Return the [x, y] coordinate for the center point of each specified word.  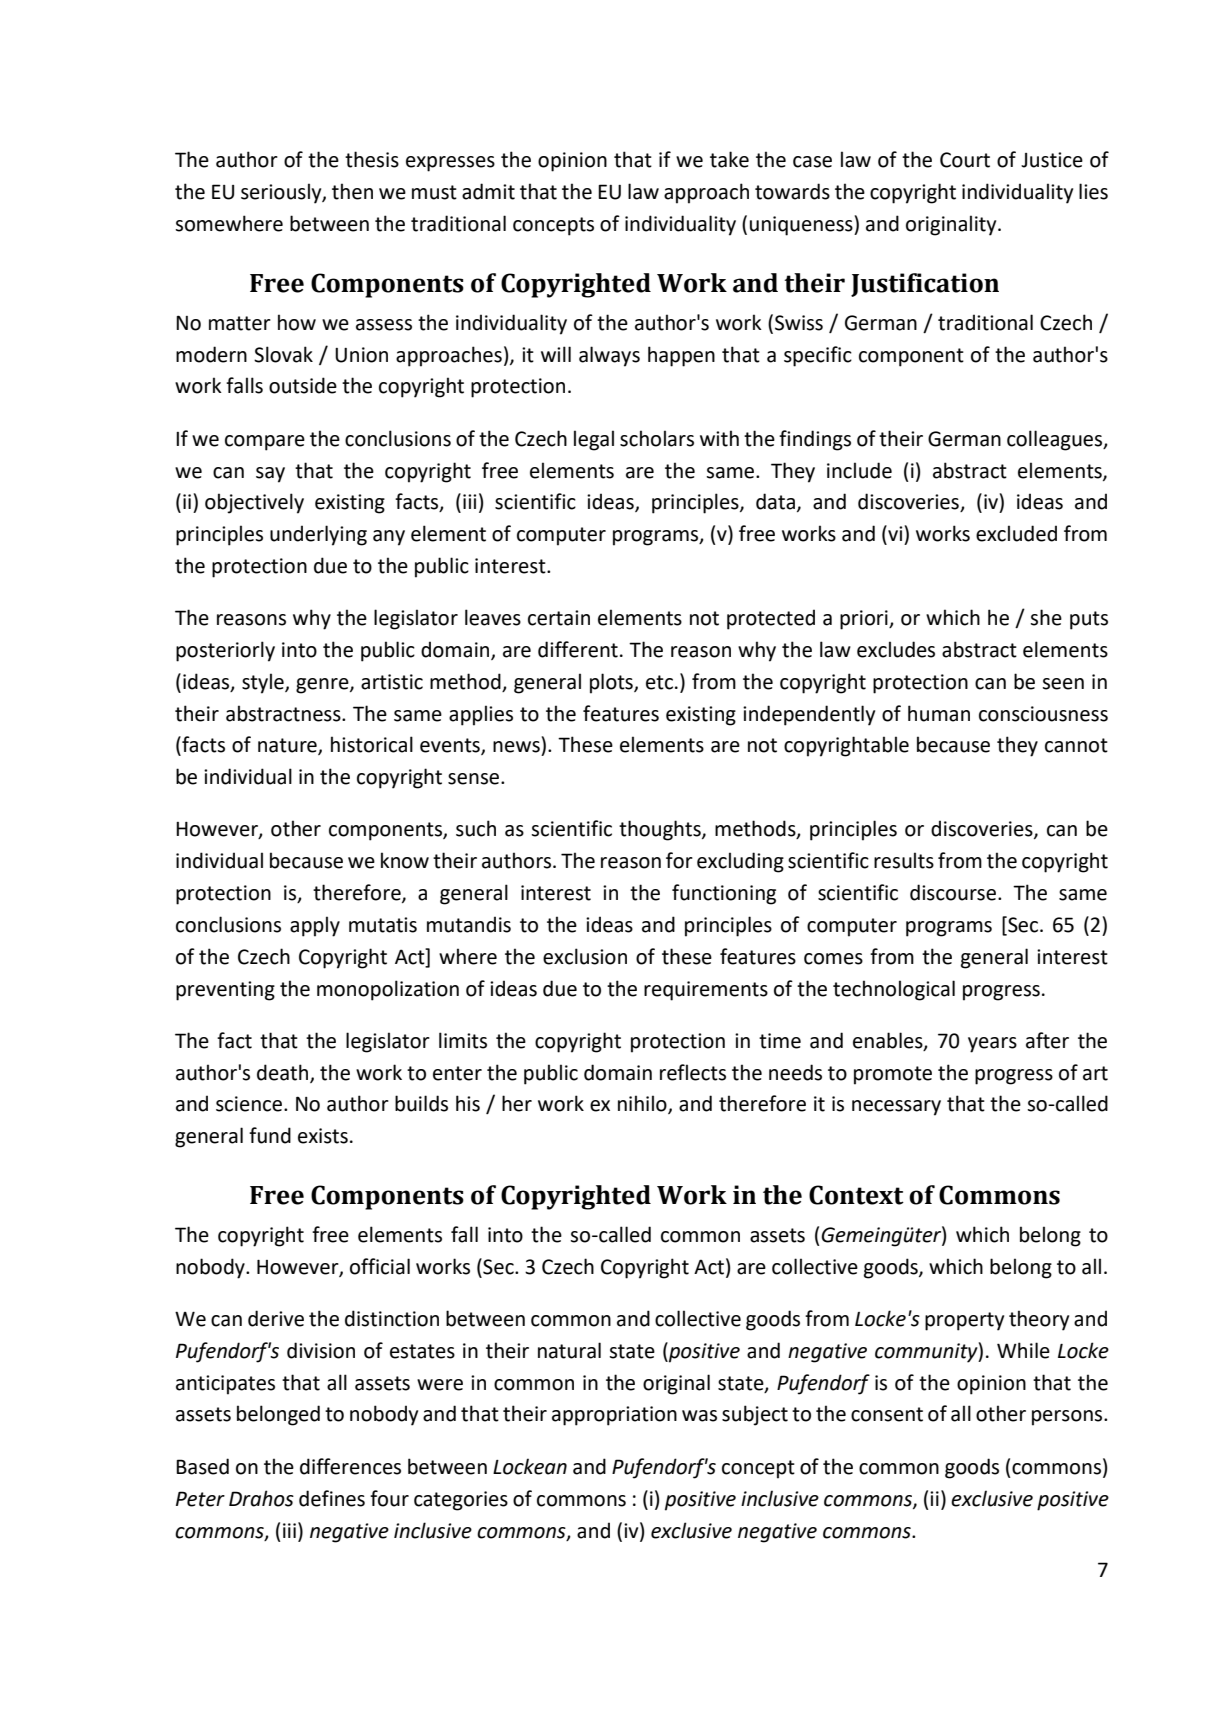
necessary [896, 1108]
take [729, 159]
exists [323, 1136]
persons [1068, 1418]
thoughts [661, 830]
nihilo [643, 1104]
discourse [954, 892]
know [405, 860]
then [352, 191]
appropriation [614, 1416]
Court [965, 160]
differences [350, 1466]
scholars [657, 438]
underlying [318, 535]
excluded [1016, 533]
